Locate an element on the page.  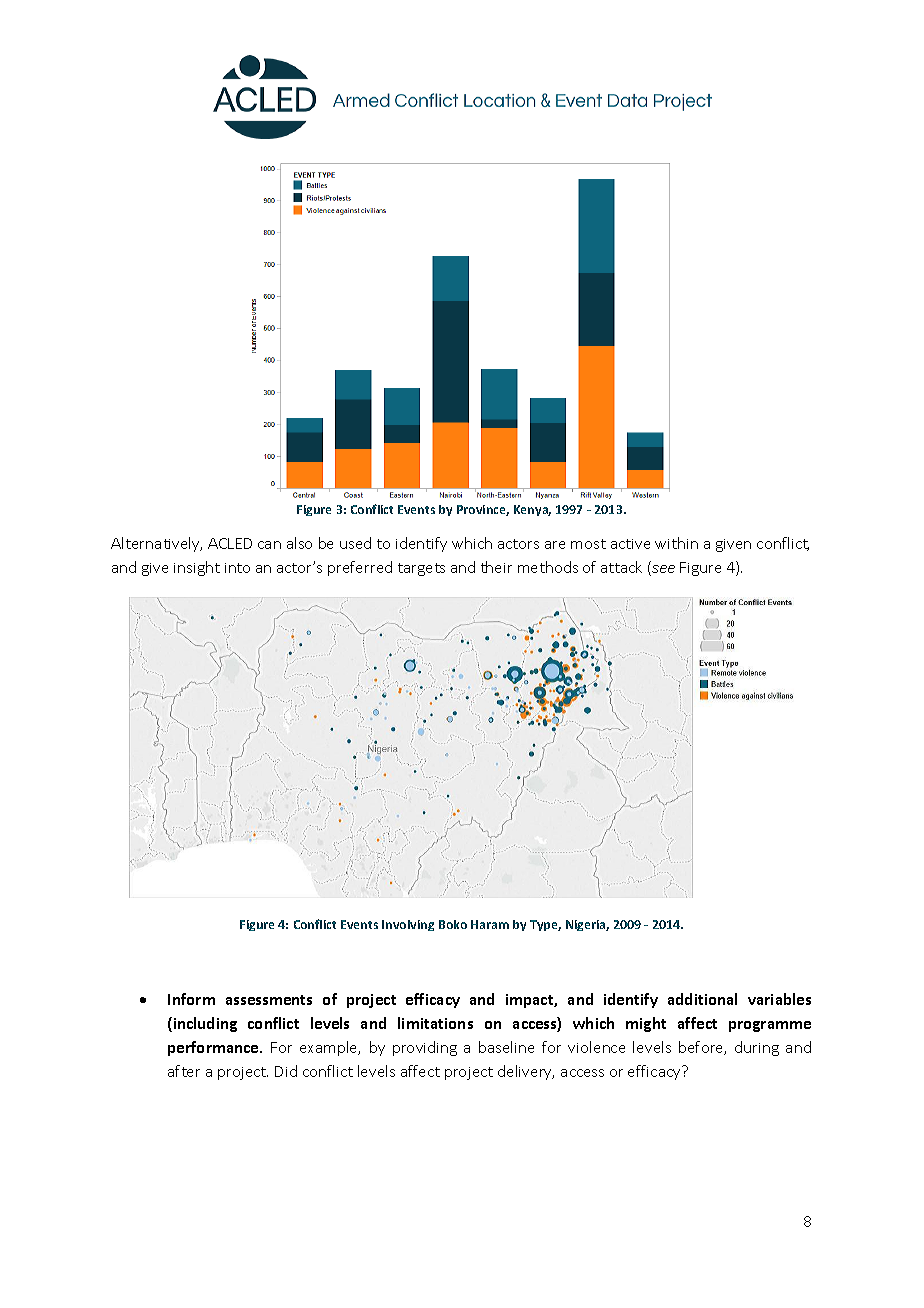
Boko is located at coordinates (453, 924).
